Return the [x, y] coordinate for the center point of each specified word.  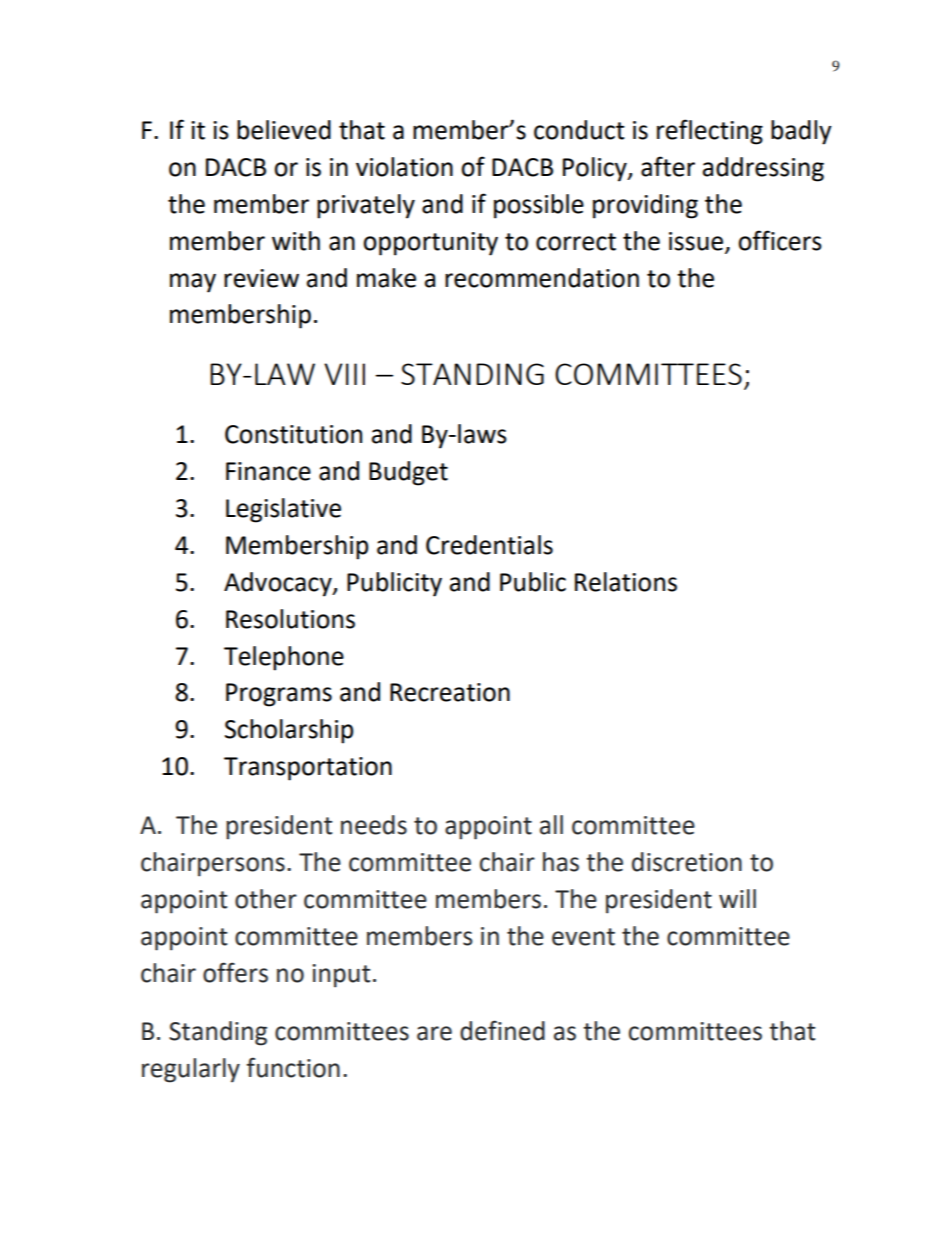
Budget [408, 473]
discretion [687, 862]
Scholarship [289, 731]
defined [502, 1030]
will [737, 898]
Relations [626, 582]
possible [539, 206]
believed [284, 130]
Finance [268, 471]
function [293, 1067]
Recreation [450, 692]
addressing [763, 169]
